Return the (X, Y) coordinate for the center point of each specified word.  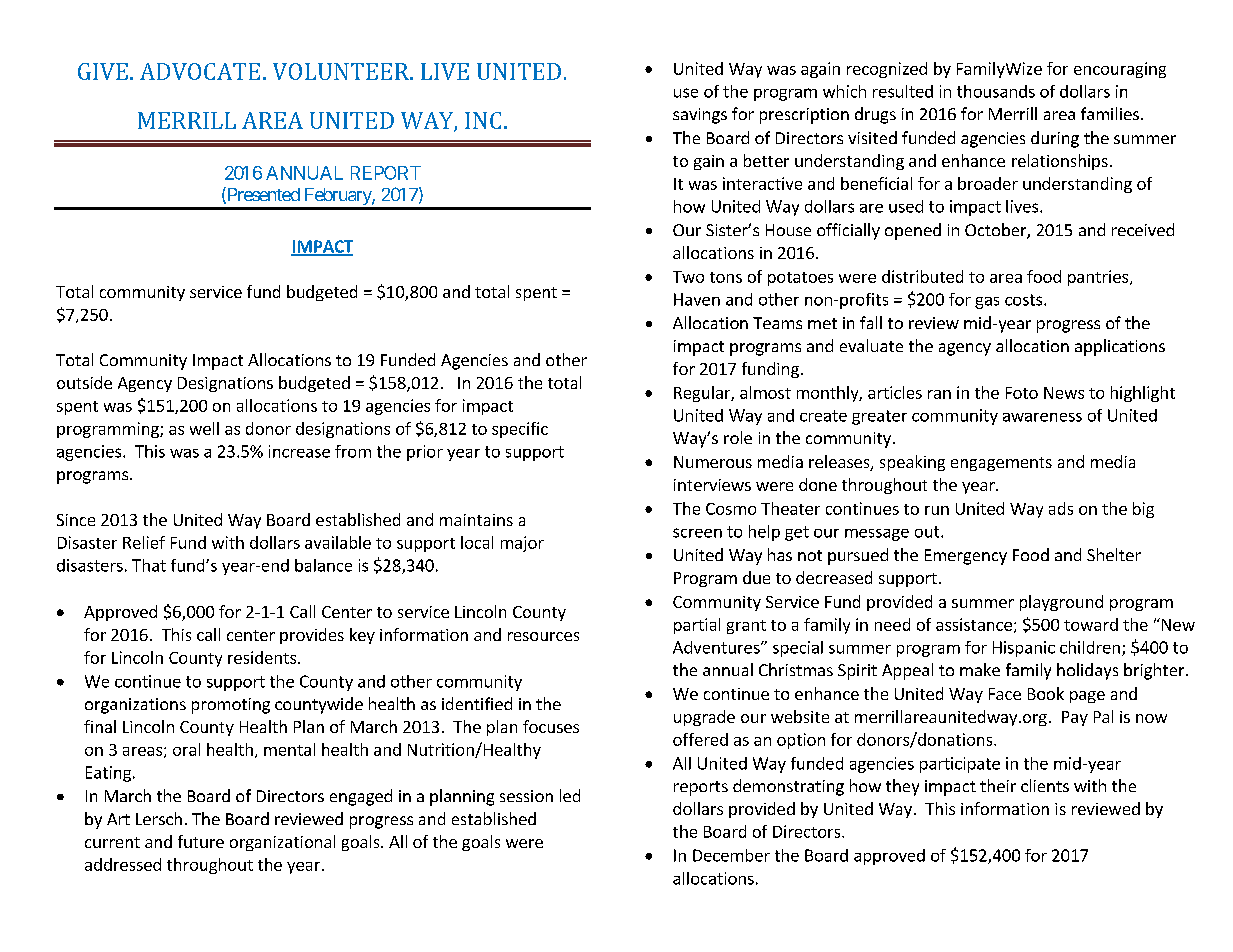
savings (700, 116)
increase (299, 451)
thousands (996, 91)
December (731, 855)
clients (1045, 785)
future (201, 841)
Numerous (713, 462)
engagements (1001, 464)
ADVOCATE (200, 71)
